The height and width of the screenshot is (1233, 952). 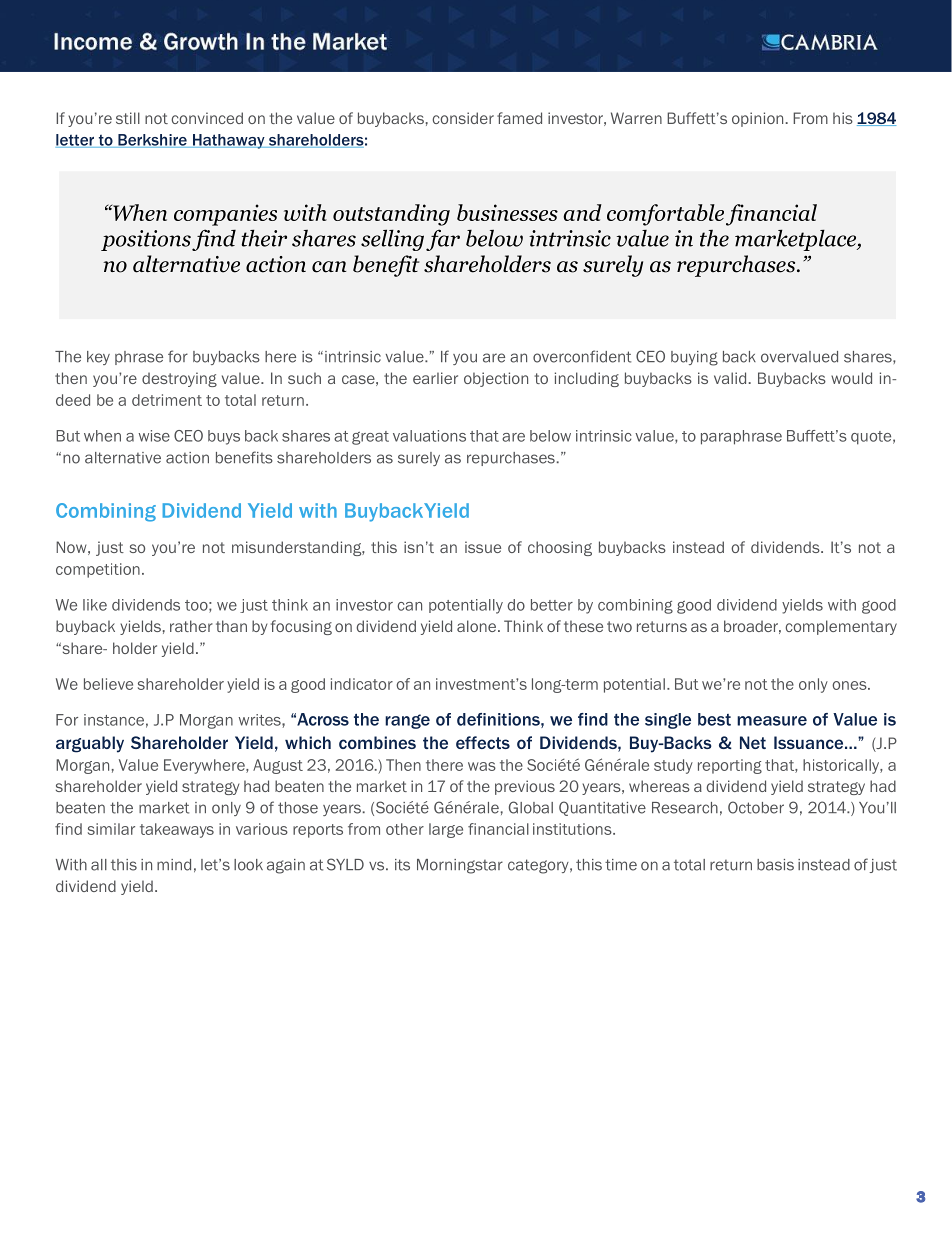 I want to click on valuations, so click(x=429, y=436).
